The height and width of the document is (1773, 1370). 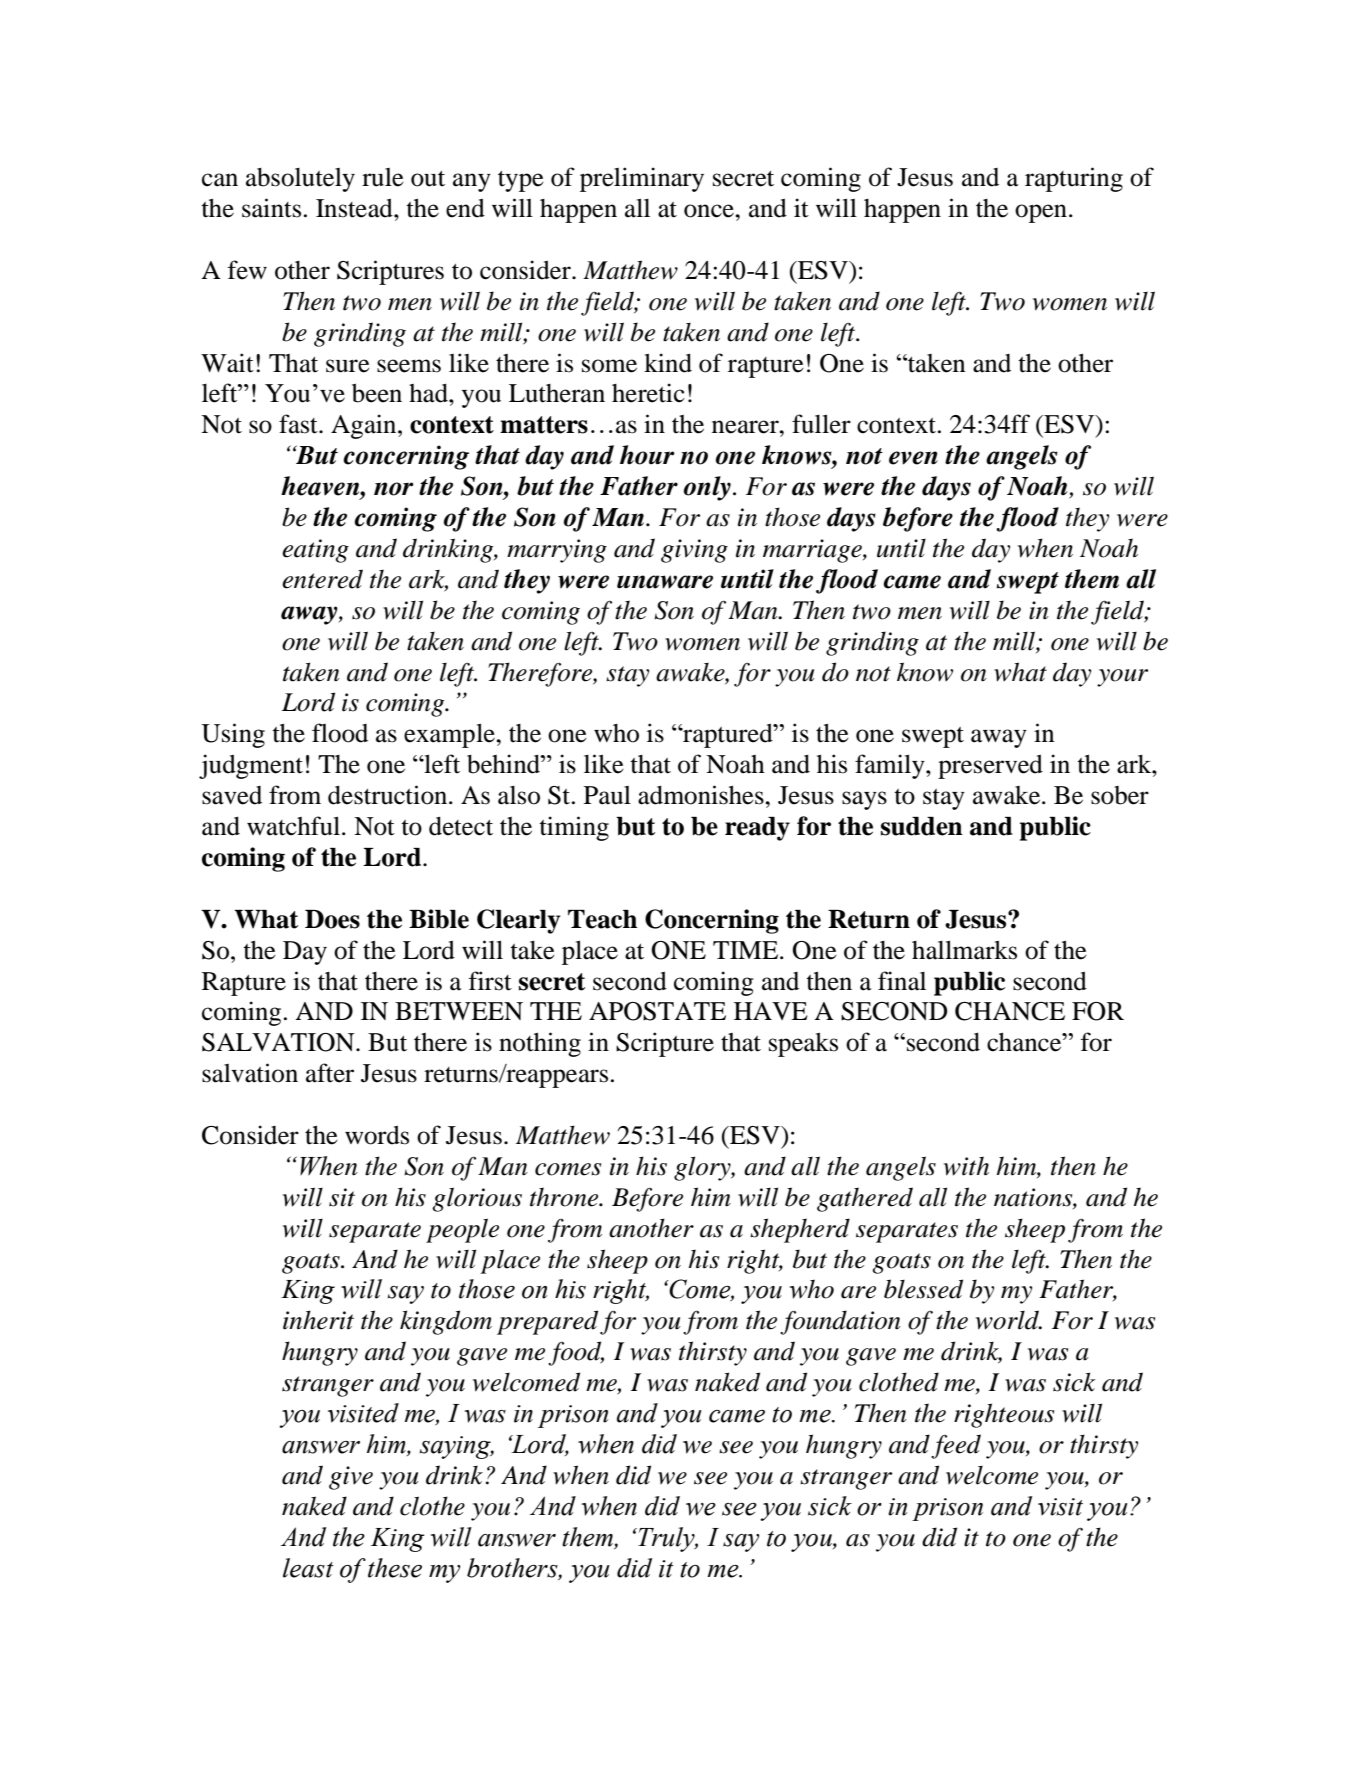 What do you see at coordinates (355, 208) in the document?
I see `Instead` at bounding box center [355, 208].
